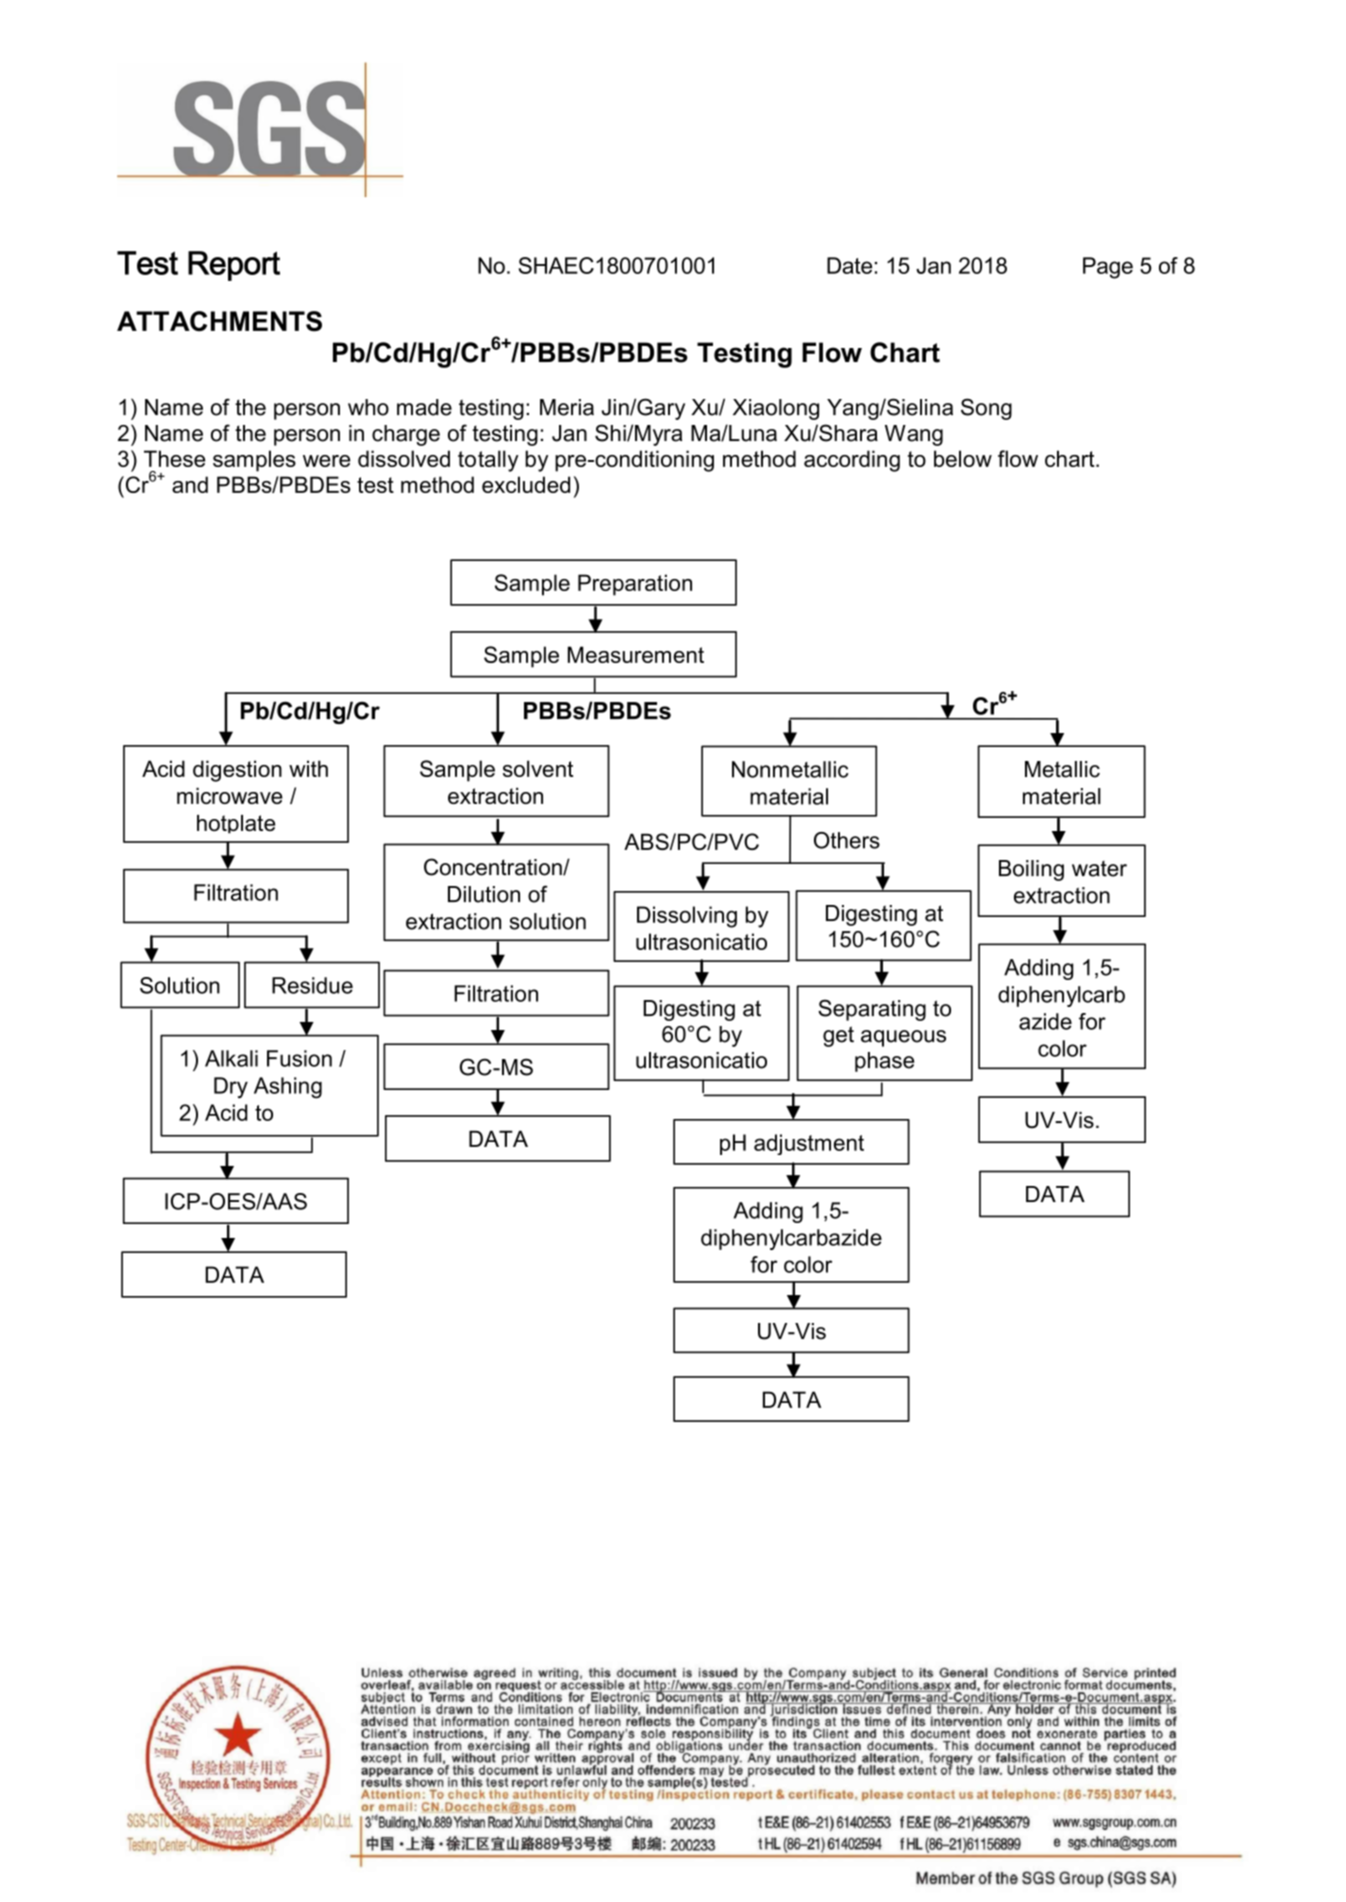 The image size is (1346, 1902). What do you see at coordinates (636, 654) in the page?
I see `Measurement` at bounding box center [636, 654].
